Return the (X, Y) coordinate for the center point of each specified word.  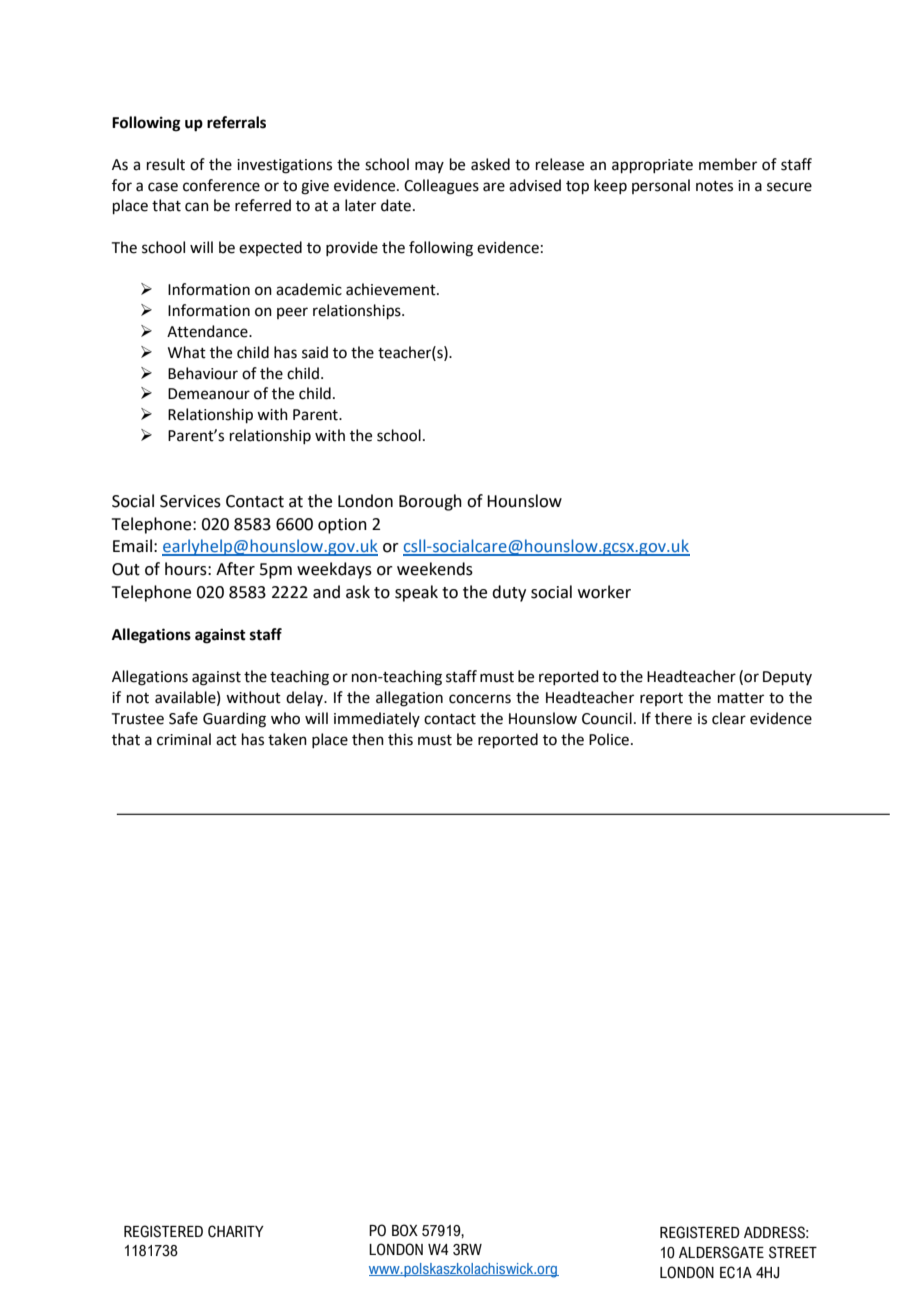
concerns (480, 699)
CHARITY (236, 1231)
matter (741, 698)
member (728, 164)
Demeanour (209, 394)
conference (221, 185)
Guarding (234, 720)
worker (604, 592)
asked (490, 164)
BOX (405, 1230)
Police (609, 739)
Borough (430, 502)
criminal (184, 739)
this (400, 739)
